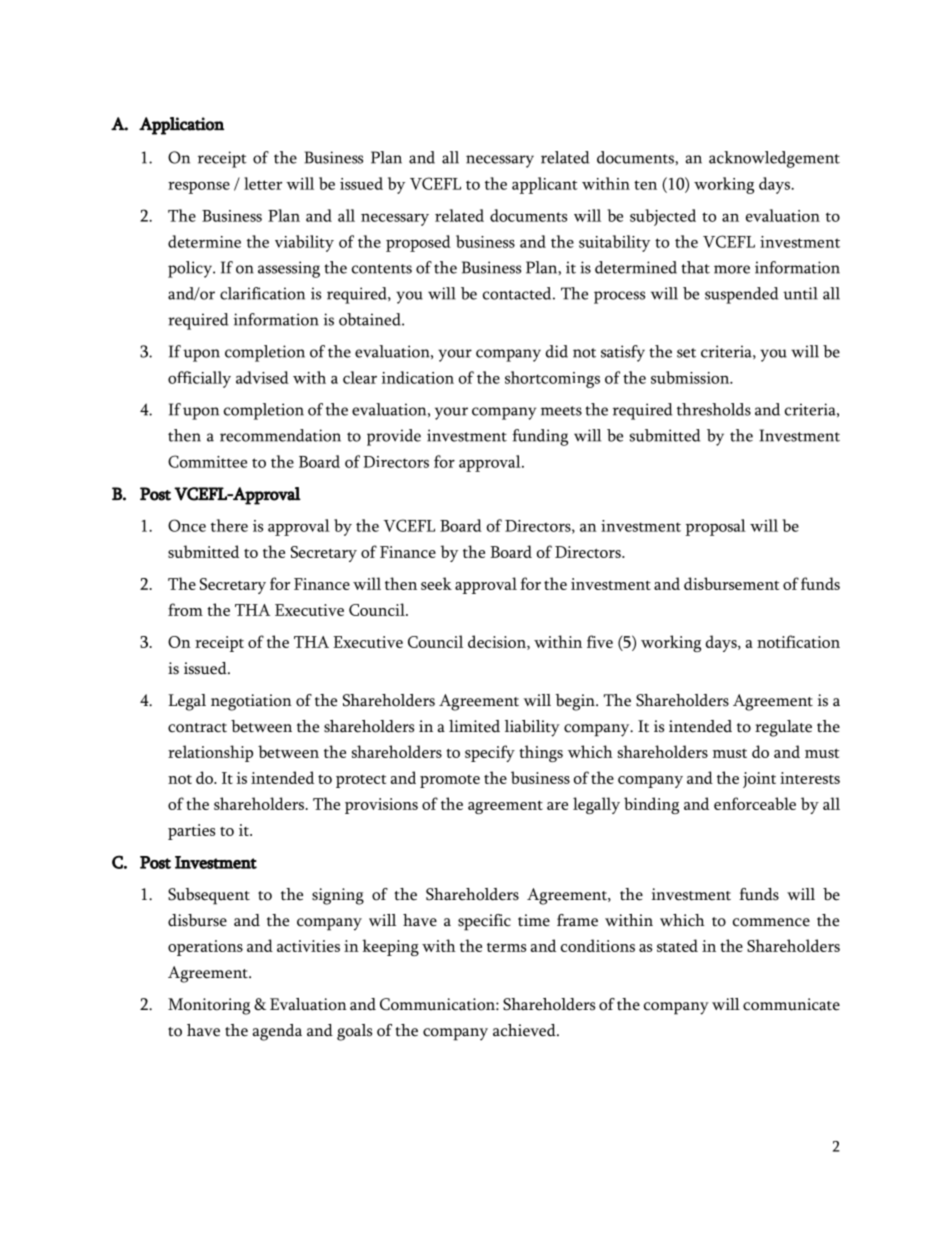 The height and width of the screenshot is (1233, 952). Describe the element at coordinates (229, 525) in the screenshot. I see `there` at that location.
